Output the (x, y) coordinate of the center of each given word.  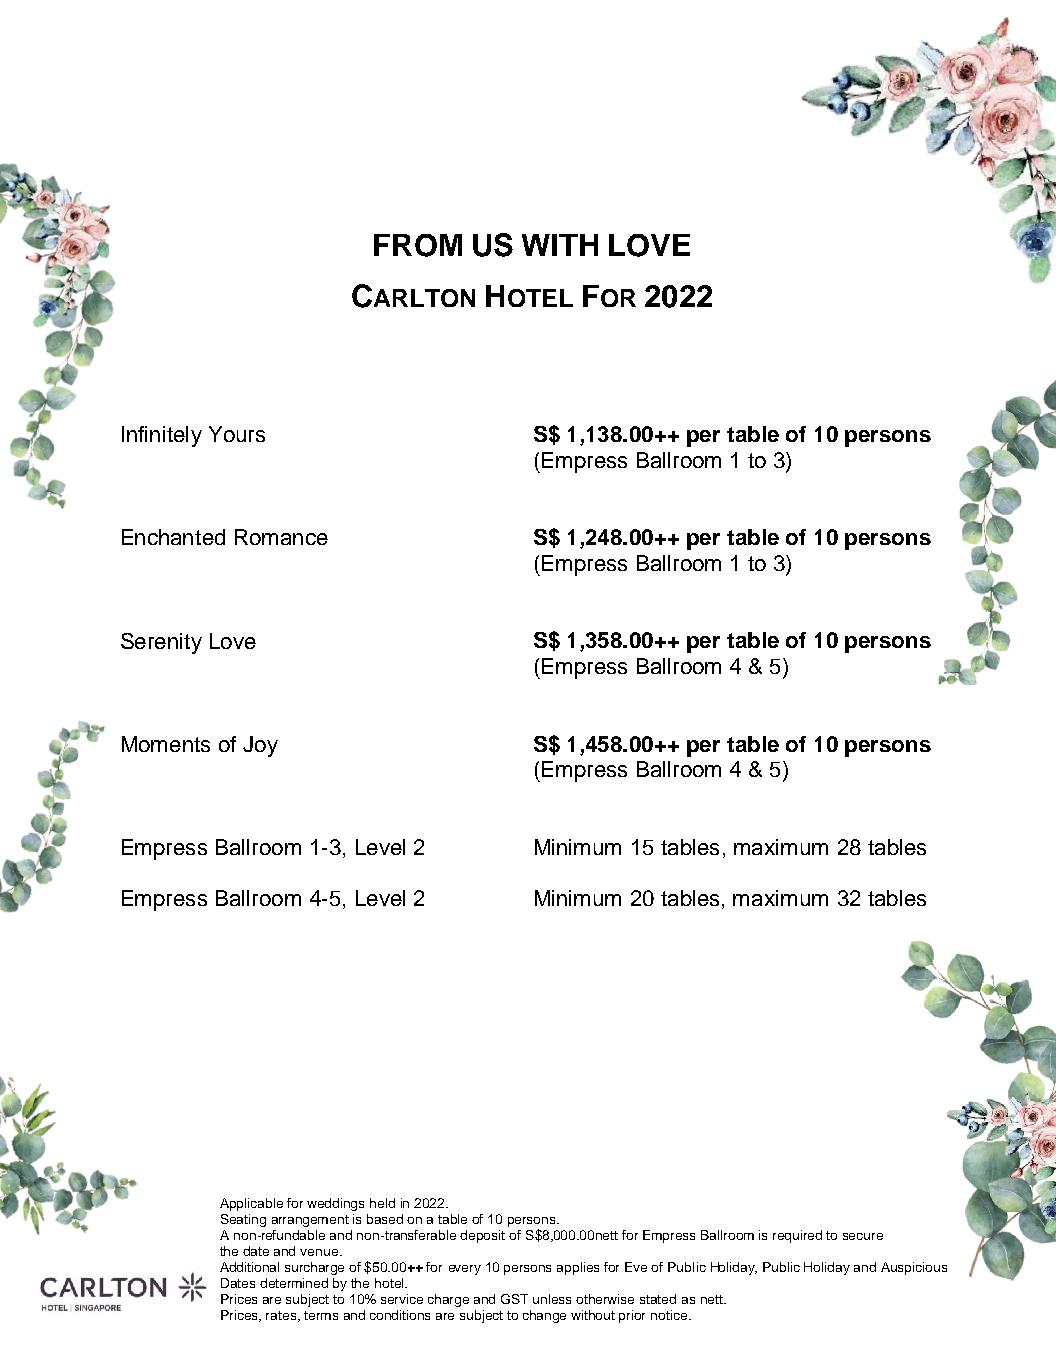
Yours (237, 434)
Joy (260, 746)
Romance (281, 537)
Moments (166, 744)
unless (552, 1299)
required (797, 1236)
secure (863, 1236)
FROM (418, 245)
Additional (249, 1267)
